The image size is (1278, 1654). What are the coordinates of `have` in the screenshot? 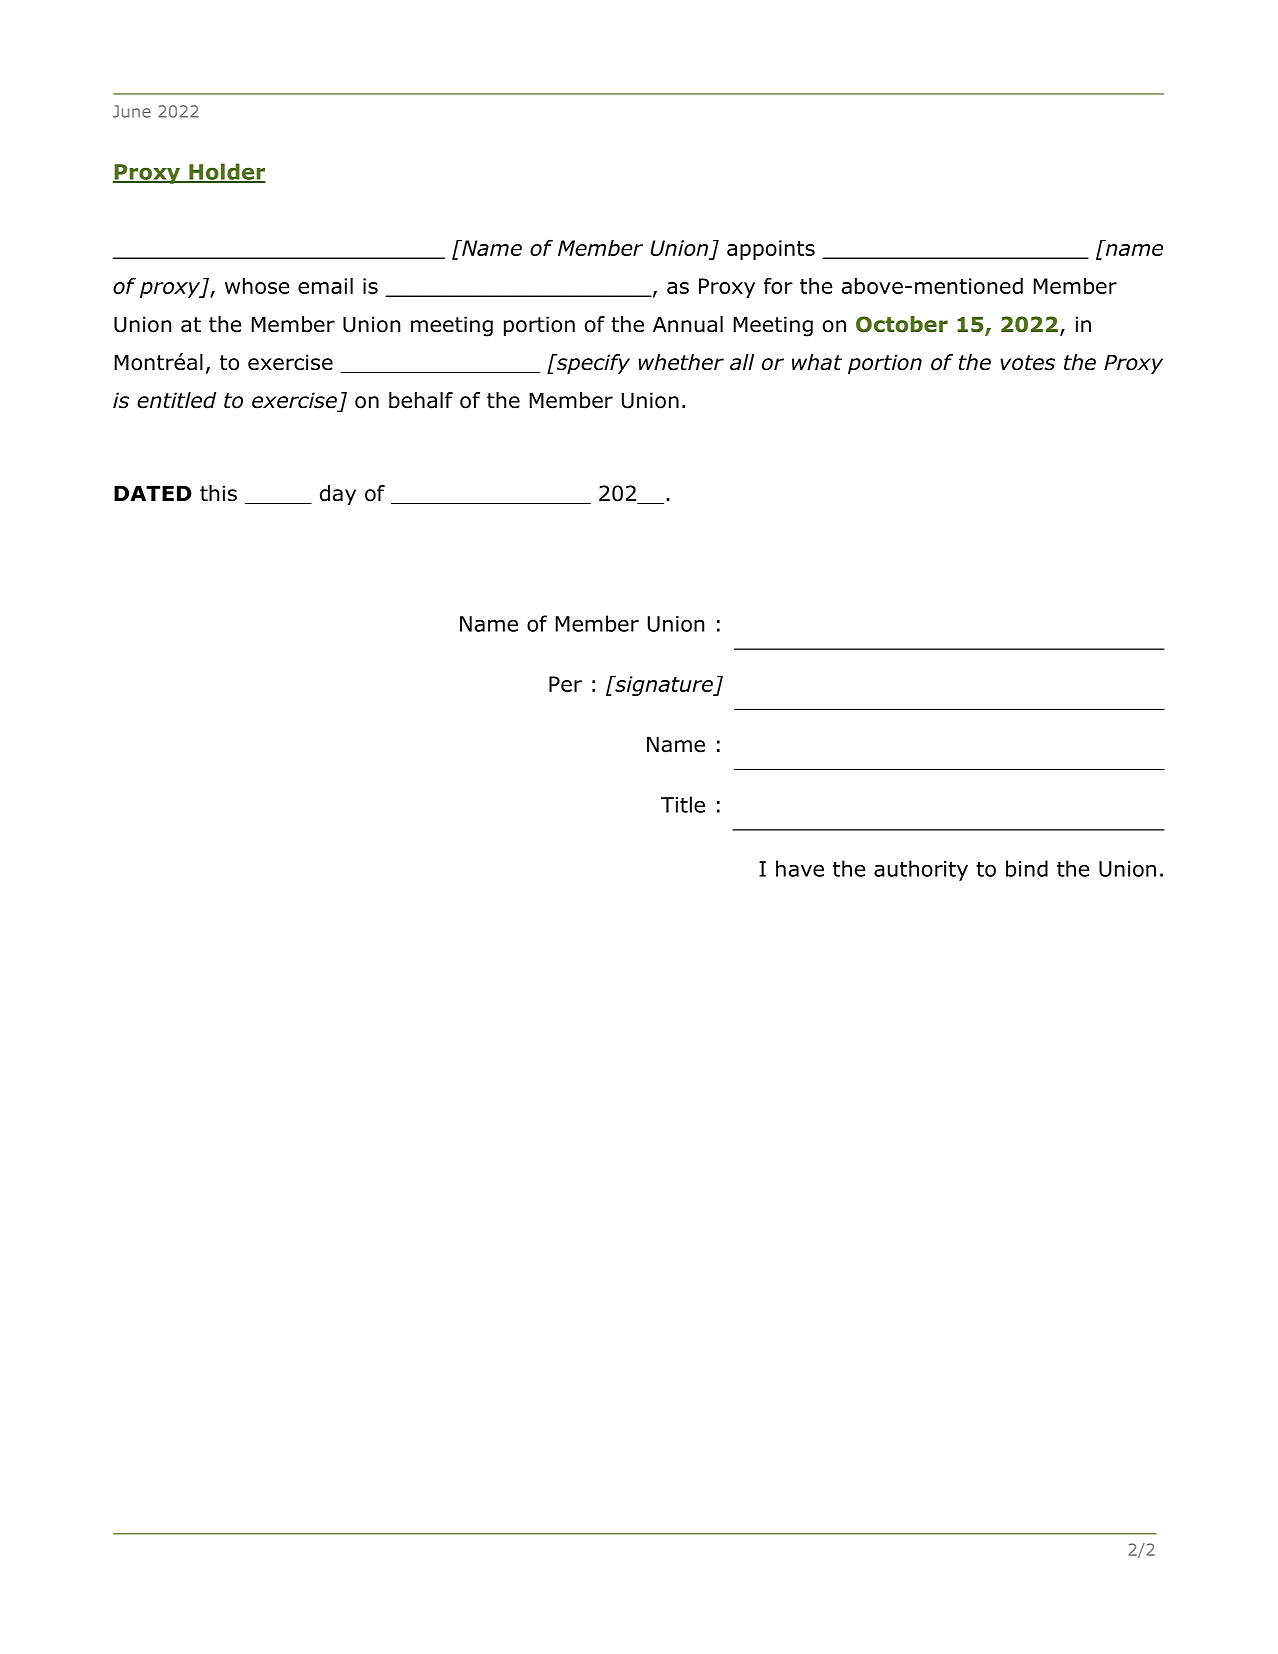 It's located at (800, 868).
